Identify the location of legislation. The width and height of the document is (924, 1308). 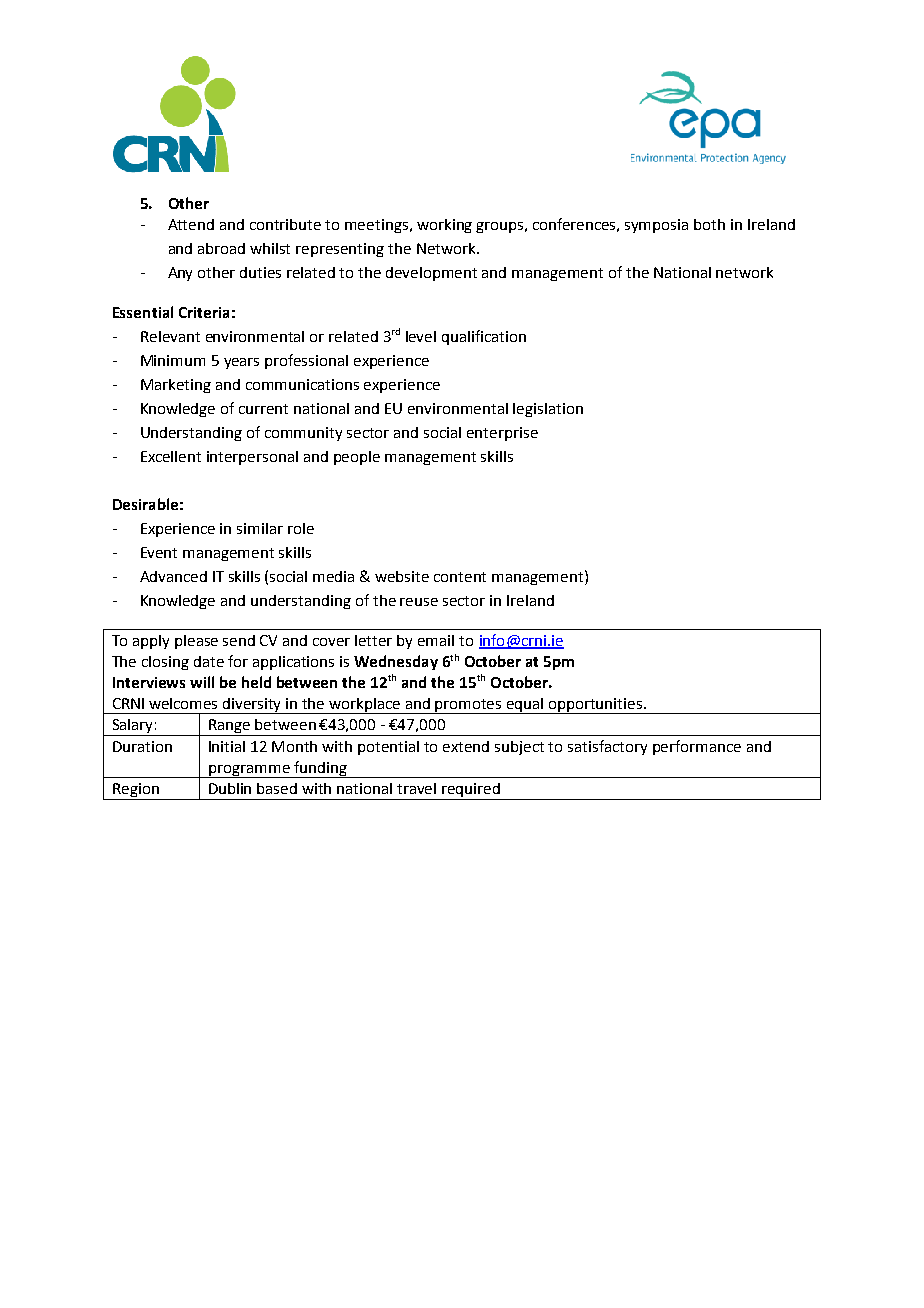
(548, 410).
